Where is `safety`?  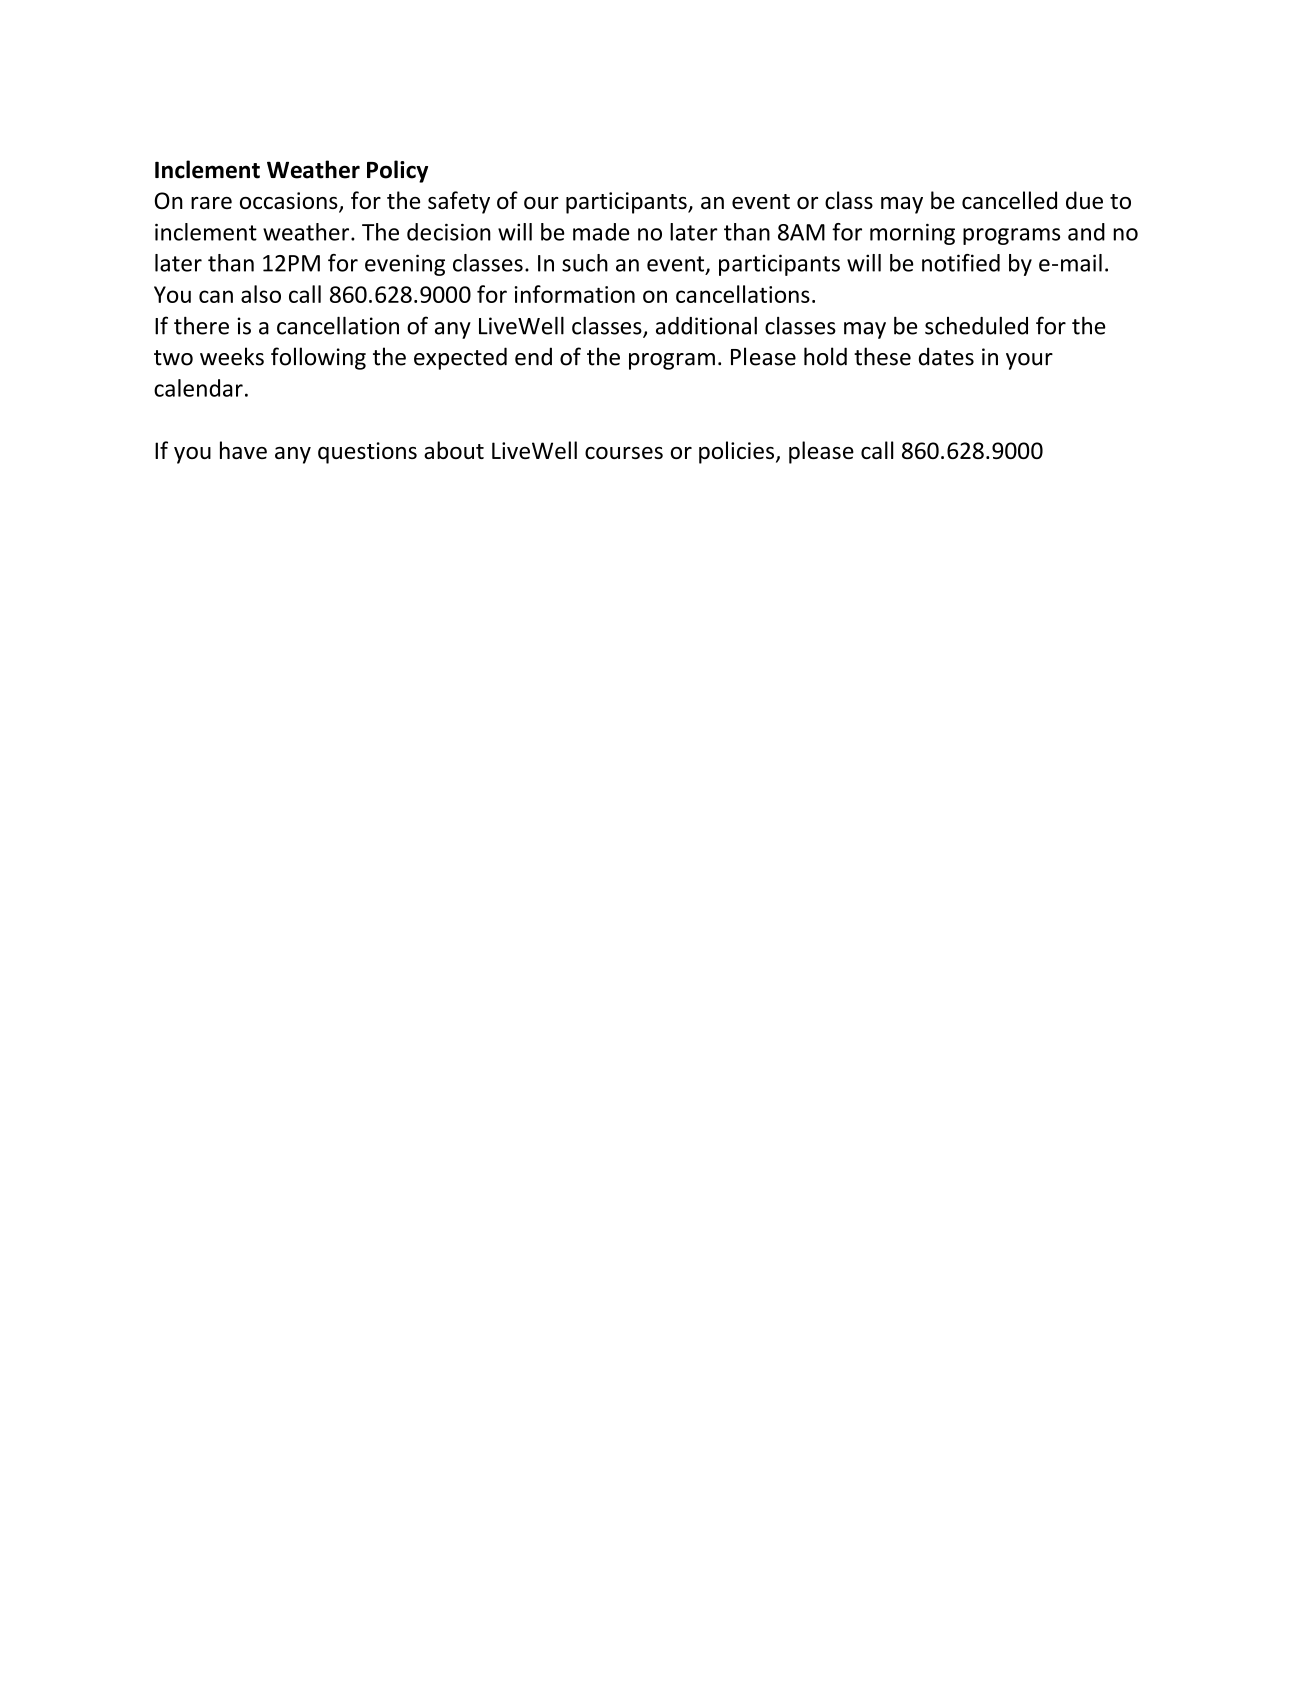
safety is located at coordinates (459, 202).
